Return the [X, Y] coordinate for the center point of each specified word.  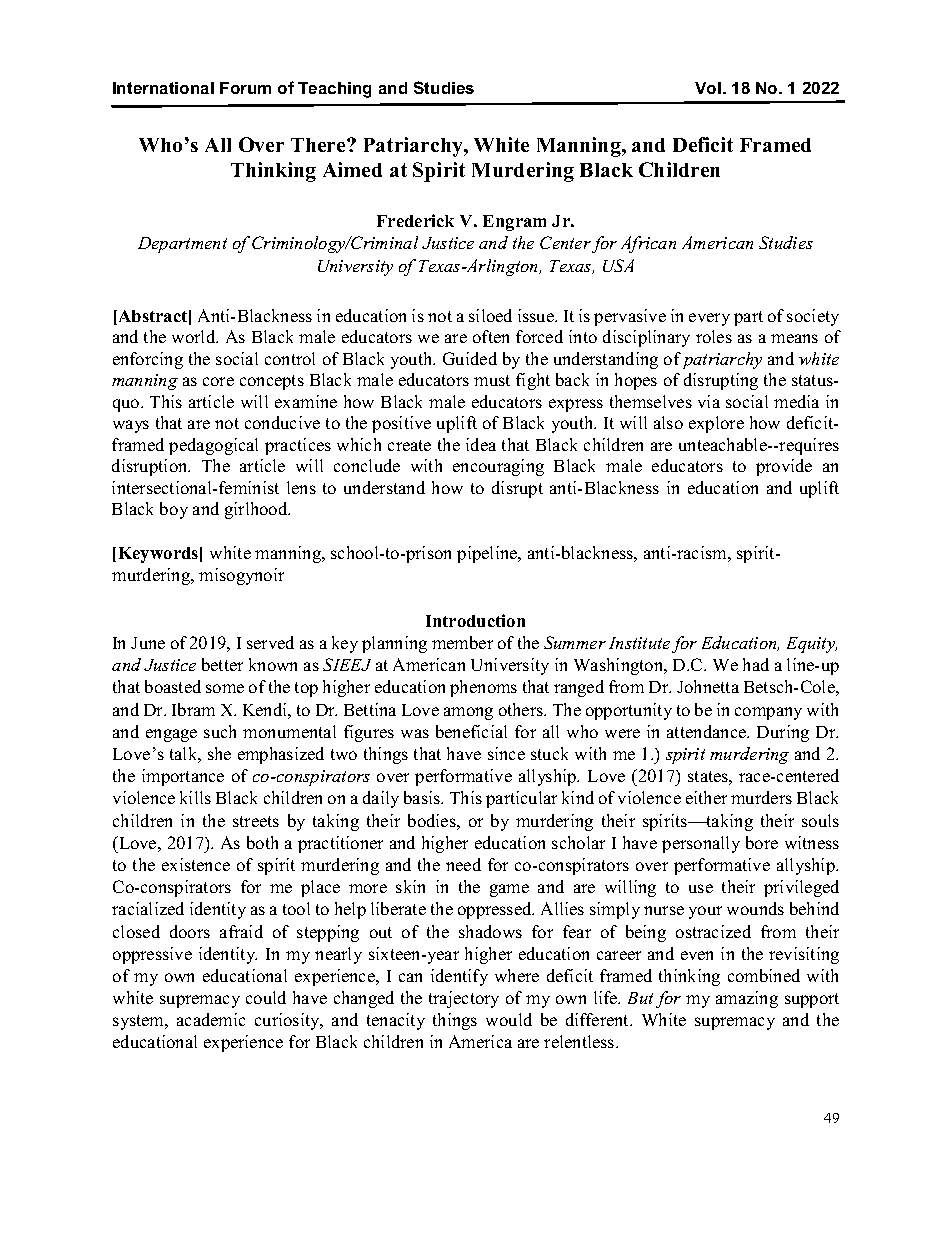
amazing [747, 999]
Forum [245, 88]
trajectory [464, 999]
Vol [708, 88]
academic [211, 1019]
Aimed [352, 169]
